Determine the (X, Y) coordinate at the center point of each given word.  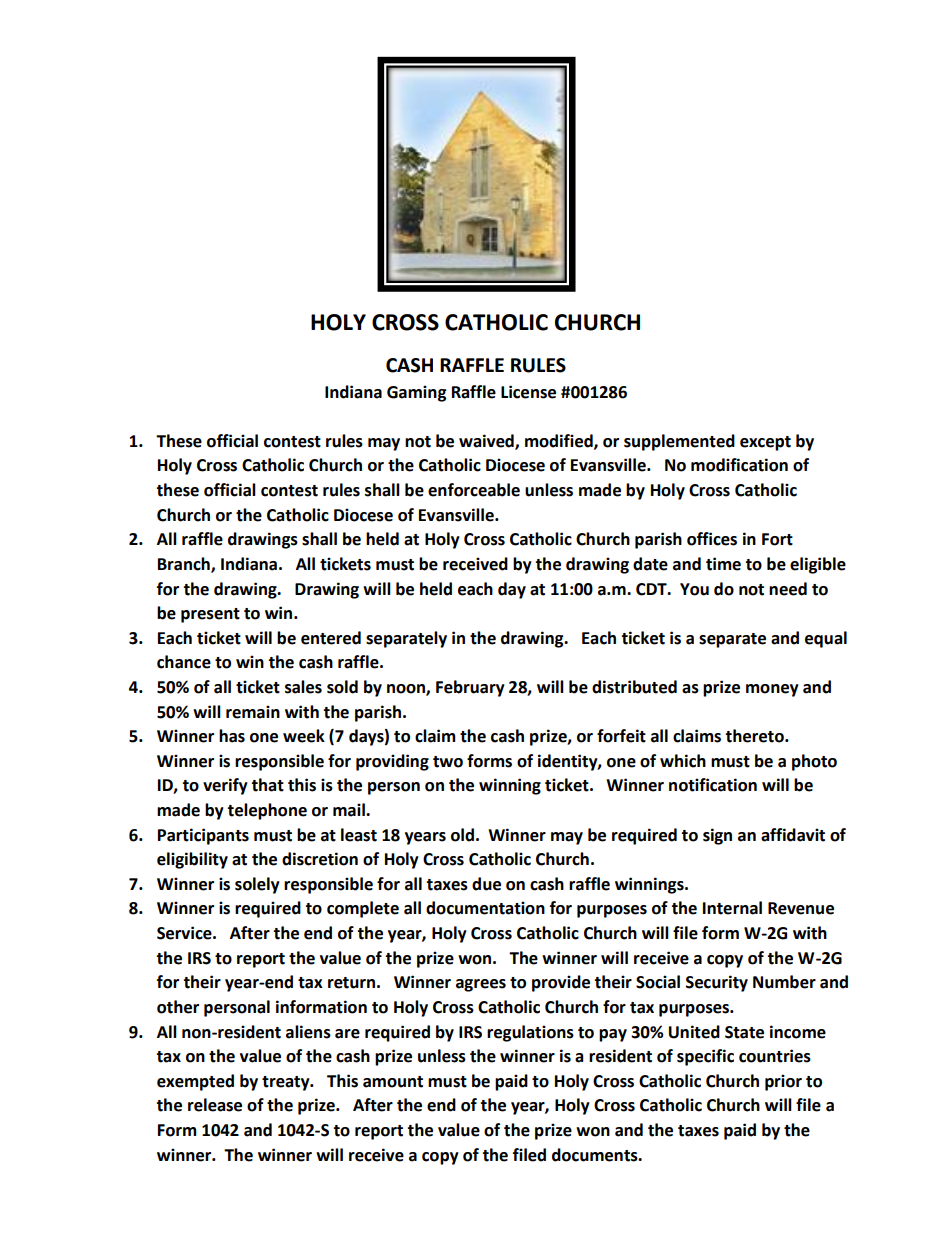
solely (257, 885)
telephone (267, 811)
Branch (185, 565)
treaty (287, 1083)
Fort (777, 539)
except (765, 443)
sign (717, 836)
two (448, 762)
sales (303, 687)
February (470, 688)
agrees (481, 985)
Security (717, 983)
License (528, 392)
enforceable (474, 490)
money (772, 690)
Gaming (417, 393)
